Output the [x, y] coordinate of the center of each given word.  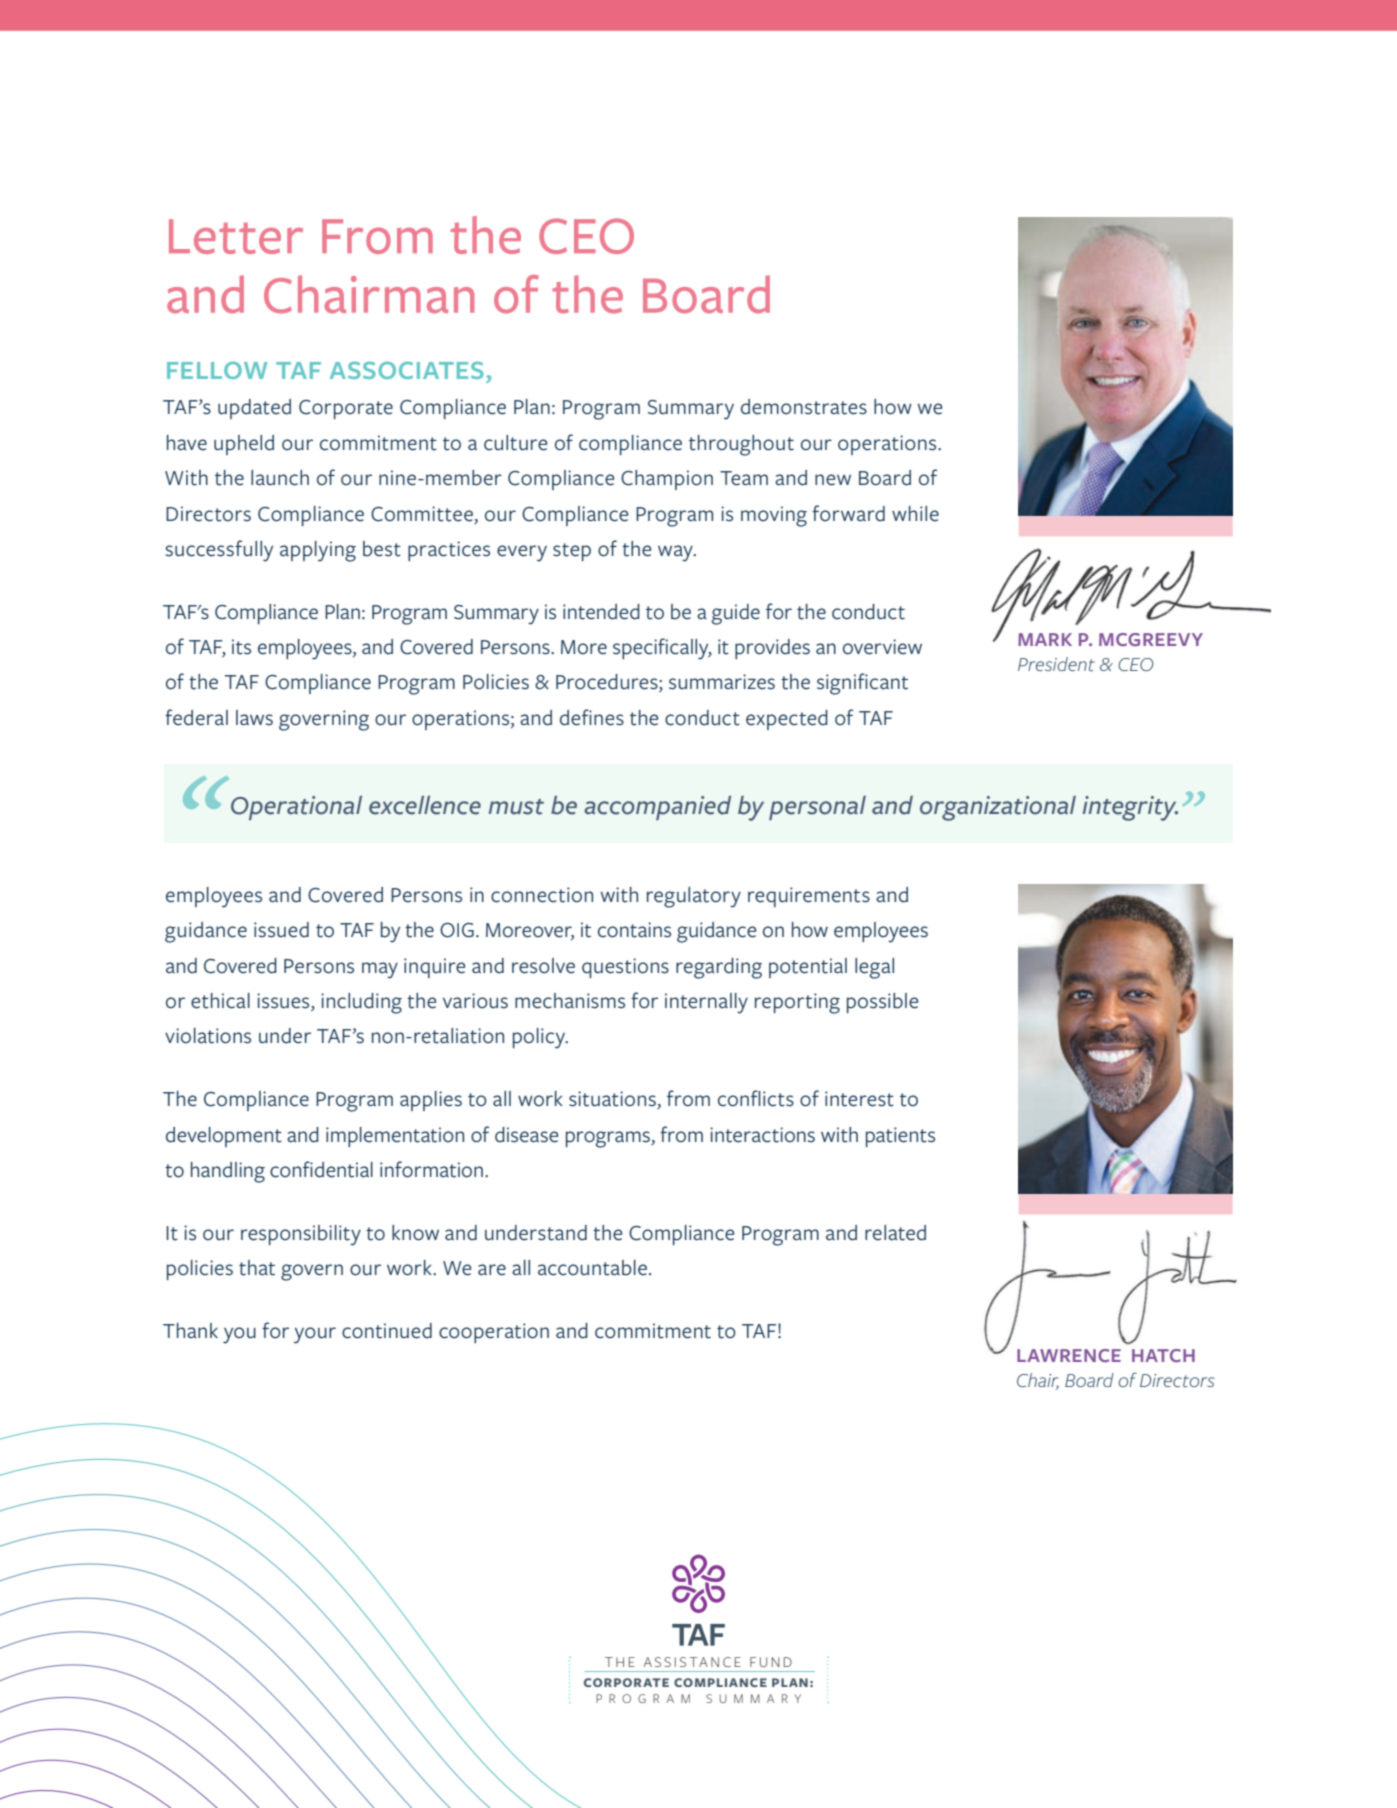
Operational [296, 807]
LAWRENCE [1069, 1355]
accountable [592, 1268]
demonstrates [804, 407]
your [315, 1335]
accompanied [657, 807]
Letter [236, 236]
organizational [998, 808]
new [833, 480]
